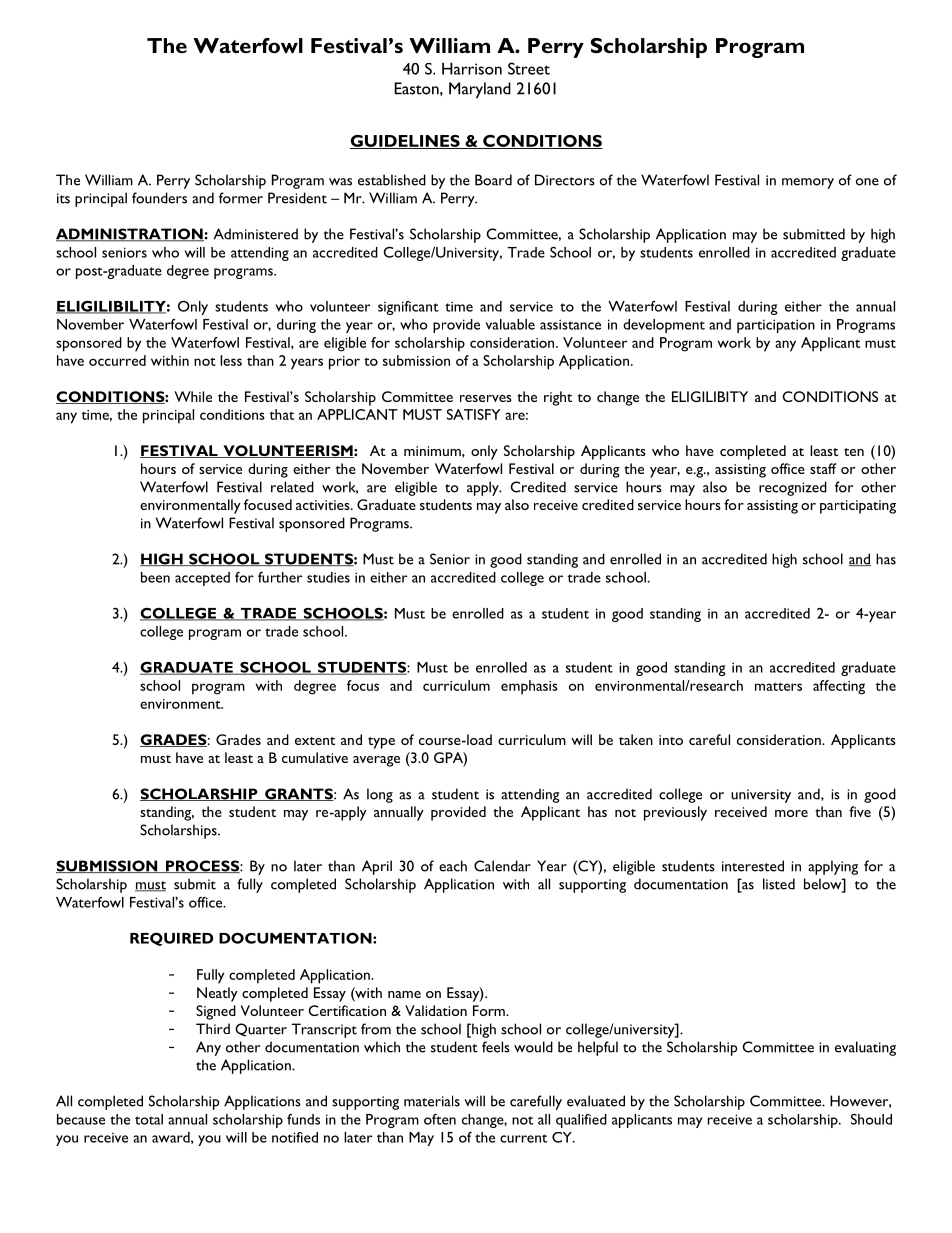  Describe the element at coordinates (510, 324) in the page. I see `valuable` at that location.
